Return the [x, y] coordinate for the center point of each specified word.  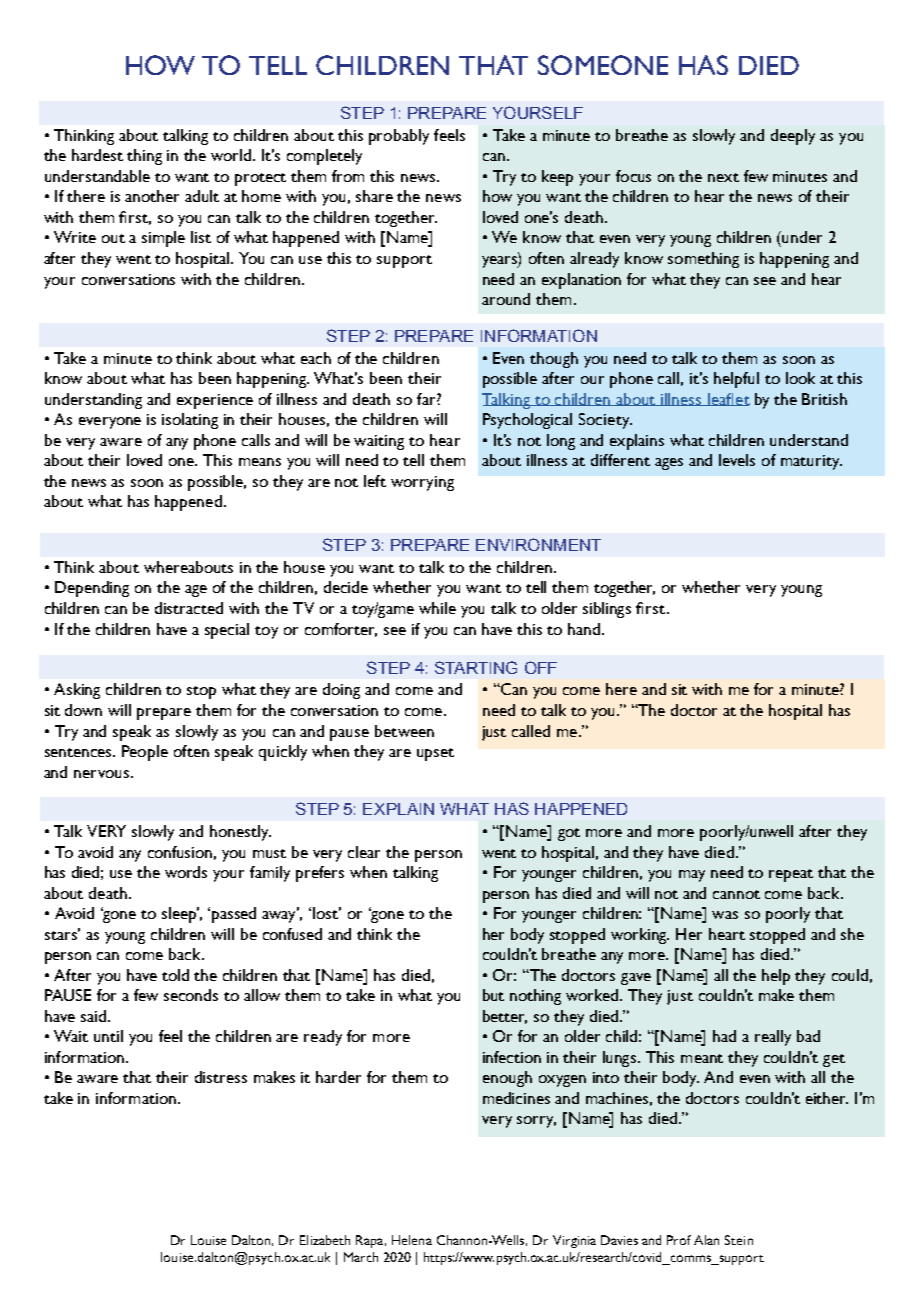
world [232, 155]
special [227, 631]
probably [399, 137]
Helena [412, 1240]
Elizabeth [325, 1240]
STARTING [476, 667]
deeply [793, 137]
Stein [739, 1240]
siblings [607, 610]
